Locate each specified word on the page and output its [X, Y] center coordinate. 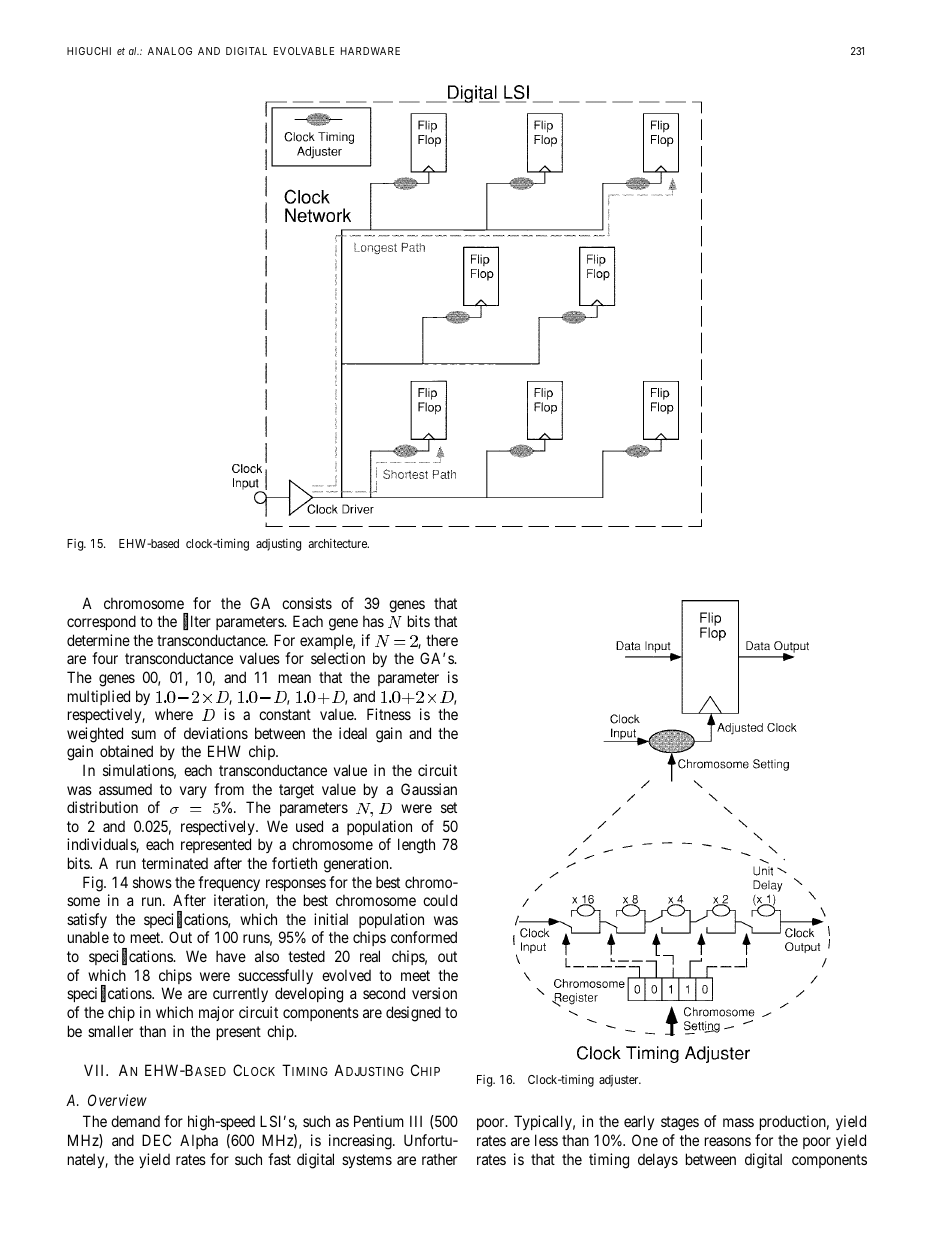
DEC [156, 1140]
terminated [175, 863]
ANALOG [170, 51]
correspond [101, 622]
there [442, 640]
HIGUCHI [89, 51]
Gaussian [429, 789]
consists [307, 603]
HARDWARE [370, 51]
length [416, 846]
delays [658, 1160]
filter [197, 622]
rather [439, 1159]
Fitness [389, 714]
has [373, 621]
